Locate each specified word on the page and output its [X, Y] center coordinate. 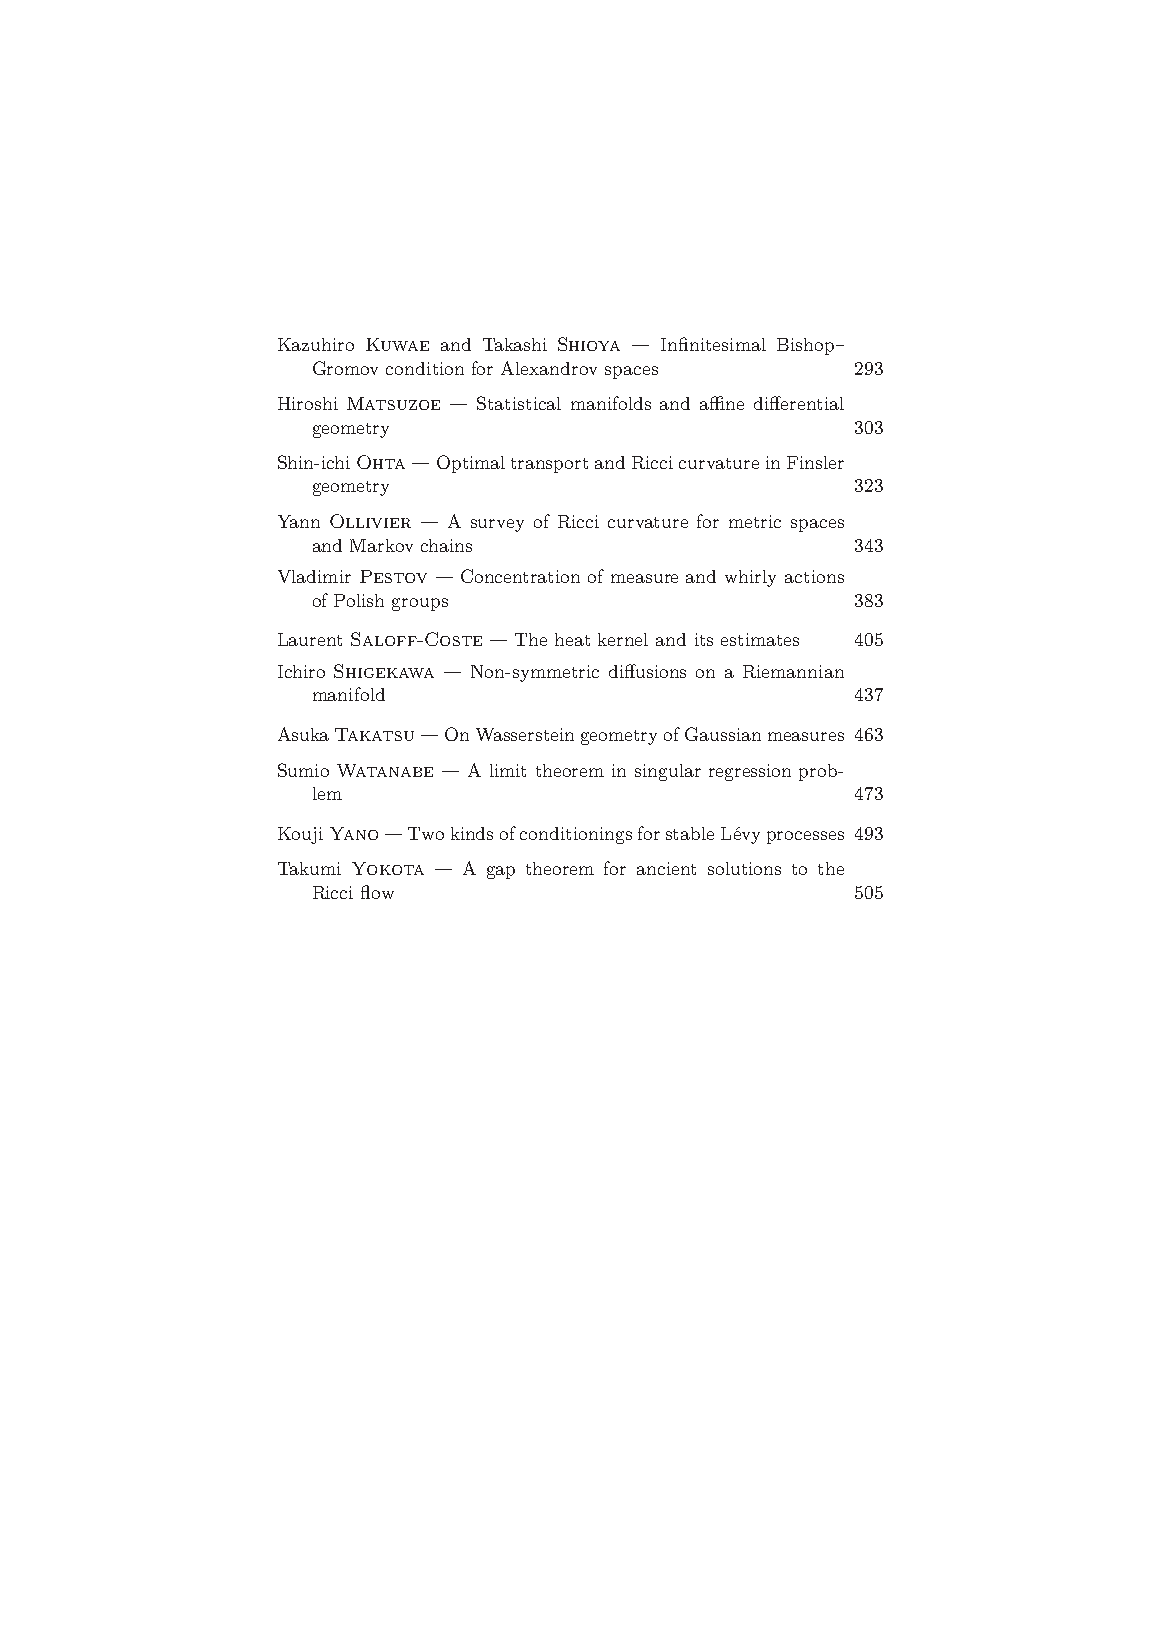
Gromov [345, 368]
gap [501, 872]
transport [549, 465]
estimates [760, 639]
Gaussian [723, 734]
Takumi [309, 868]
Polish [359, 600]
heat [572, 639]
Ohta [381, 462]
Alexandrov [549, 368]
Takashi [515, 344]
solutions [744, 868]
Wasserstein [525, 734]
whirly [750, 578]
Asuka [303, 734]
